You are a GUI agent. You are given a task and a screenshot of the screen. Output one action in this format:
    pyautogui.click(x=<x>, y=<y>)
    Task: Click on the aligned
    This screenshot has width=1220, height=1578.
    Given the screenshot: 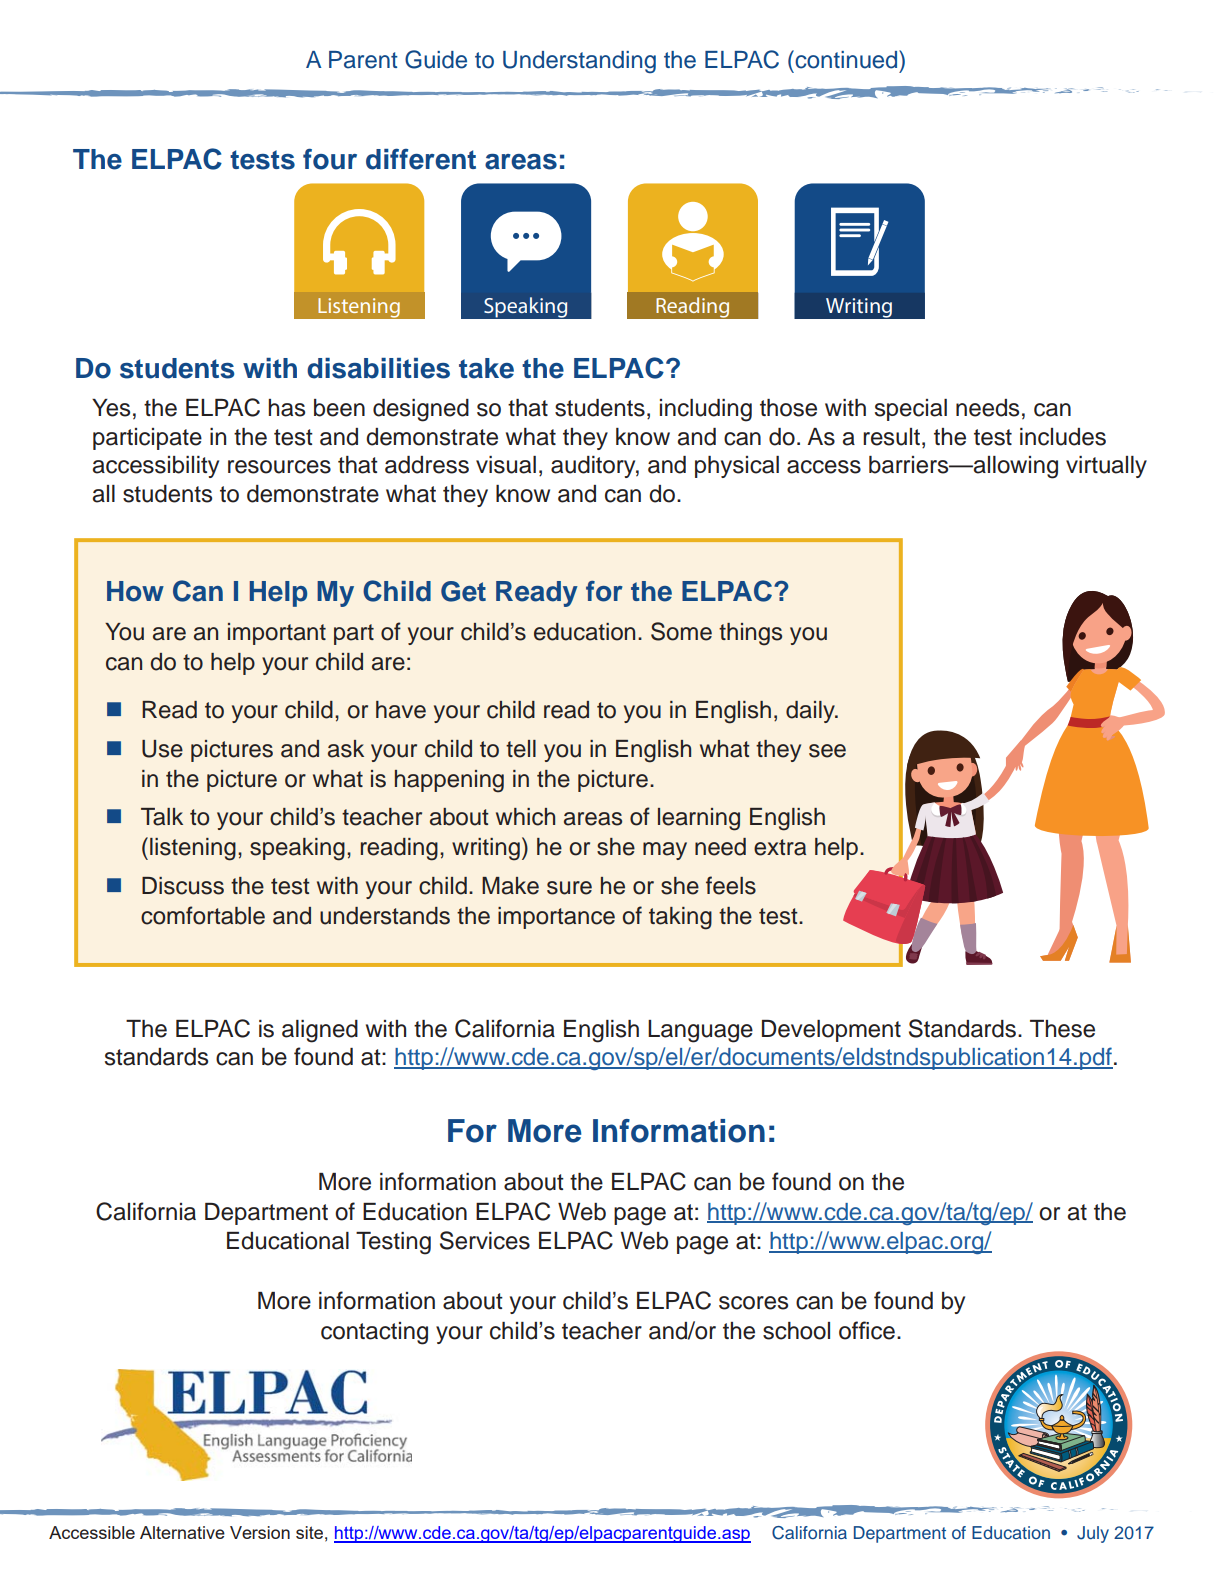 What is the action you would take?
    pyautogui.click(x=320, y=1031)
